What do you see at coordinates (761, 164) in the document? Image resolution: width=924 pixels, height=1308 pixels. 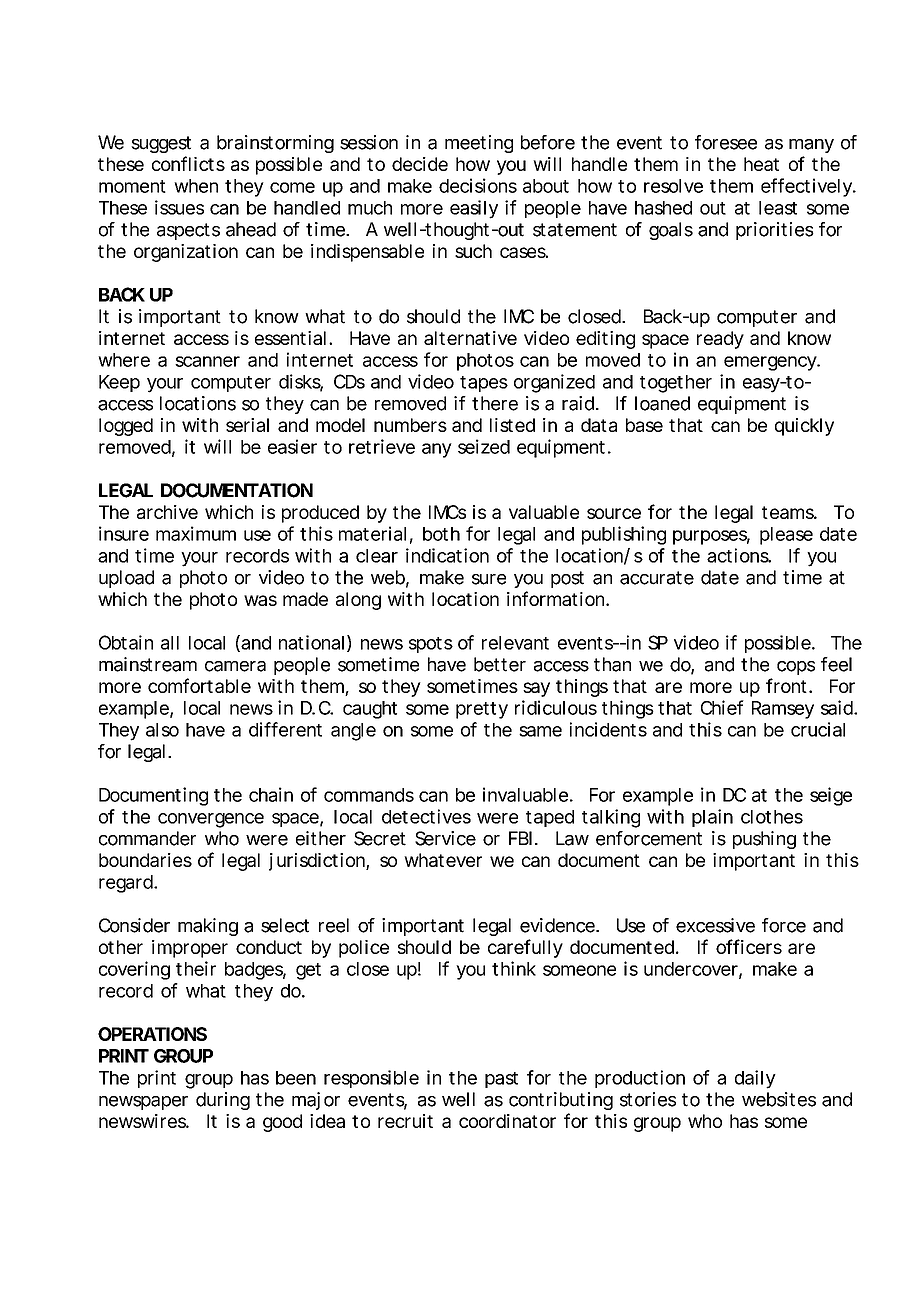 I see `heat` at bounding box center [761, 164].
